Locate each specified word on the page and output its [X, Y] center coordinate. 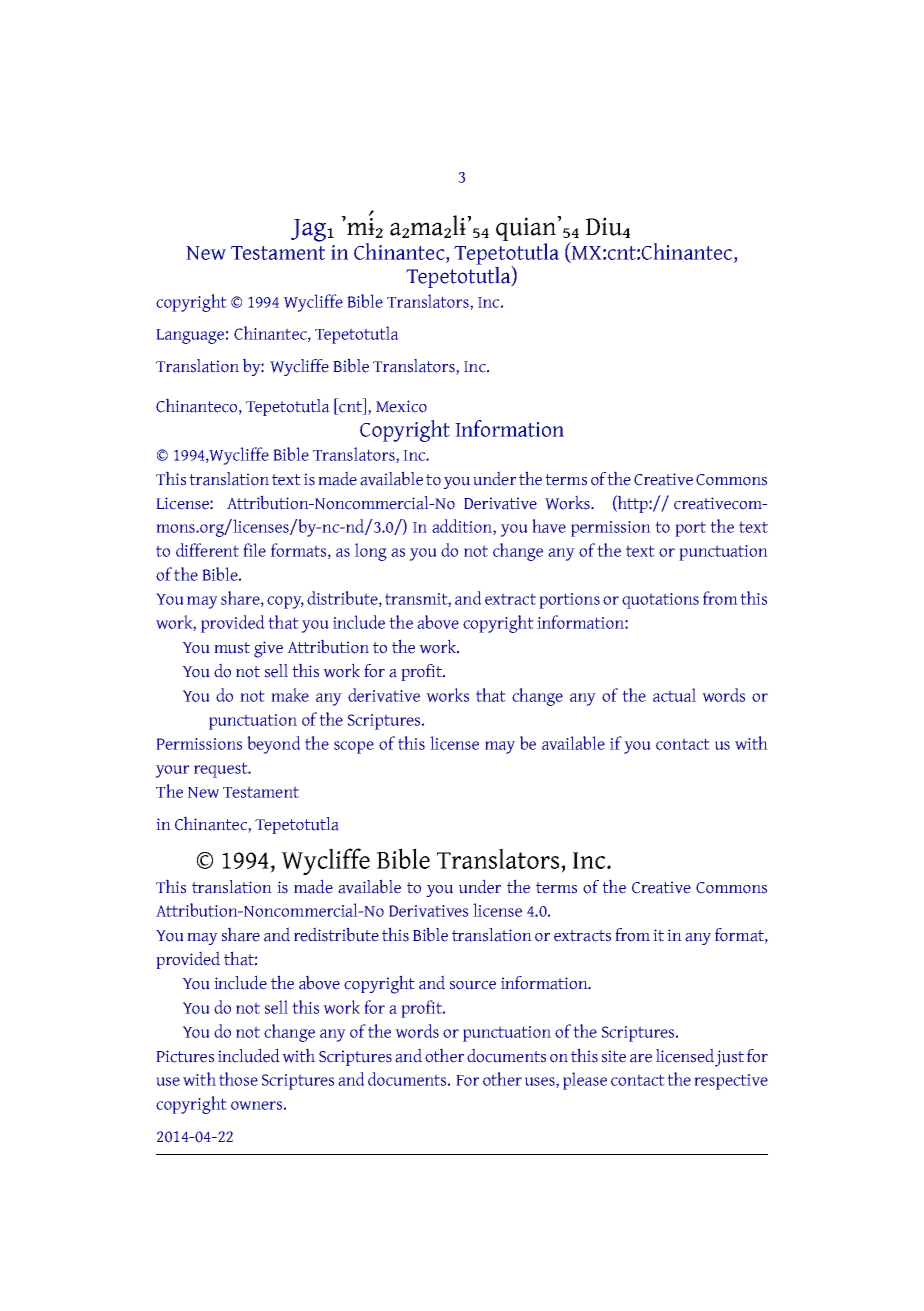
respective [731, 1082]
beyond [274, 745]
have [549, 526]
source [473, 985]
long [371, 552]
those [238, 1079]
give [268, 649]
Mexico [401, 406]
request [222, 770]
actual [674, 695]
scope [354, 747]
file [254, 550]
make [290, 695]
